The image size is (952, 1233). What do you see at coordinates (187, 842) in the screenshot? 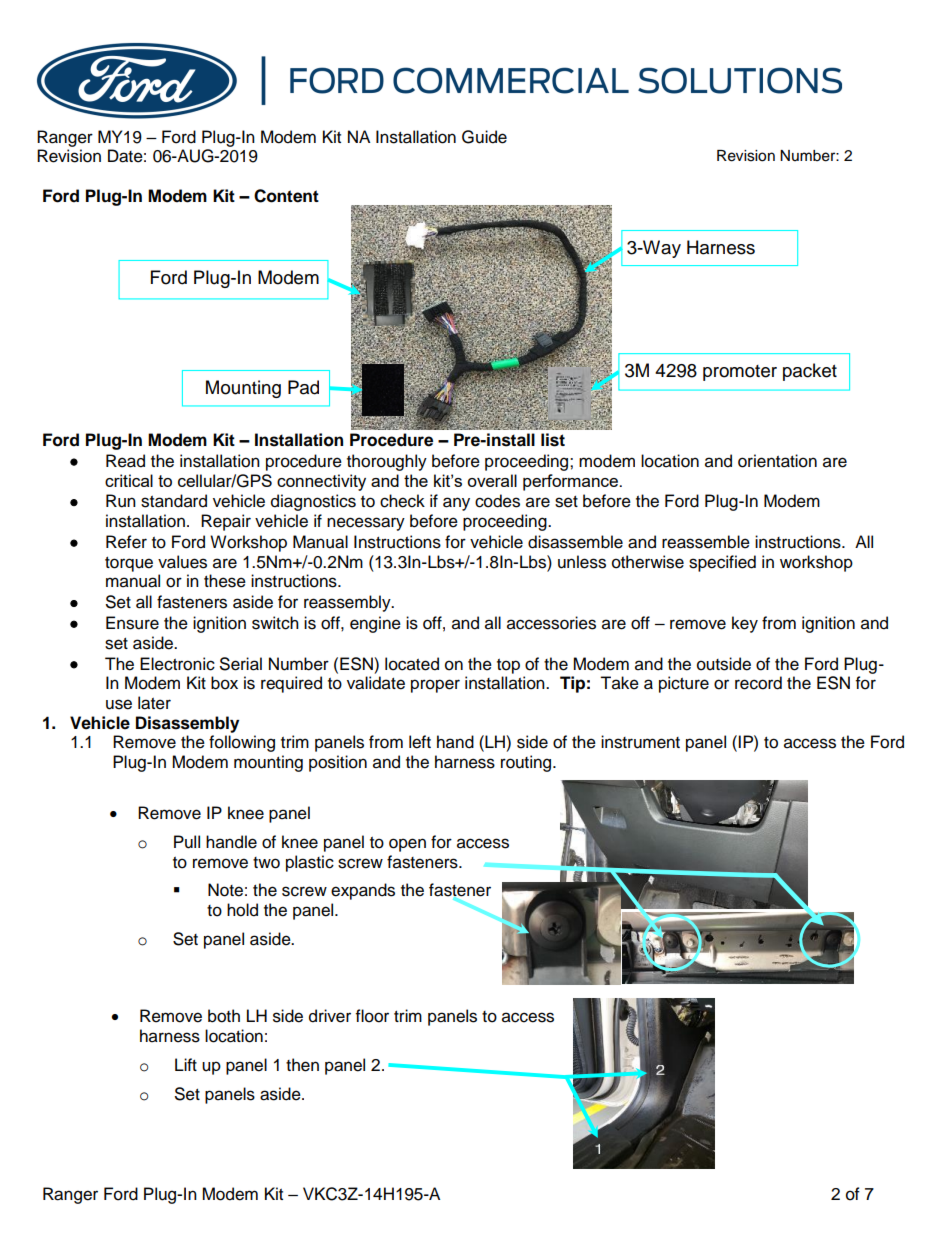
I see `Pull` at bounding box center [187, 842].
